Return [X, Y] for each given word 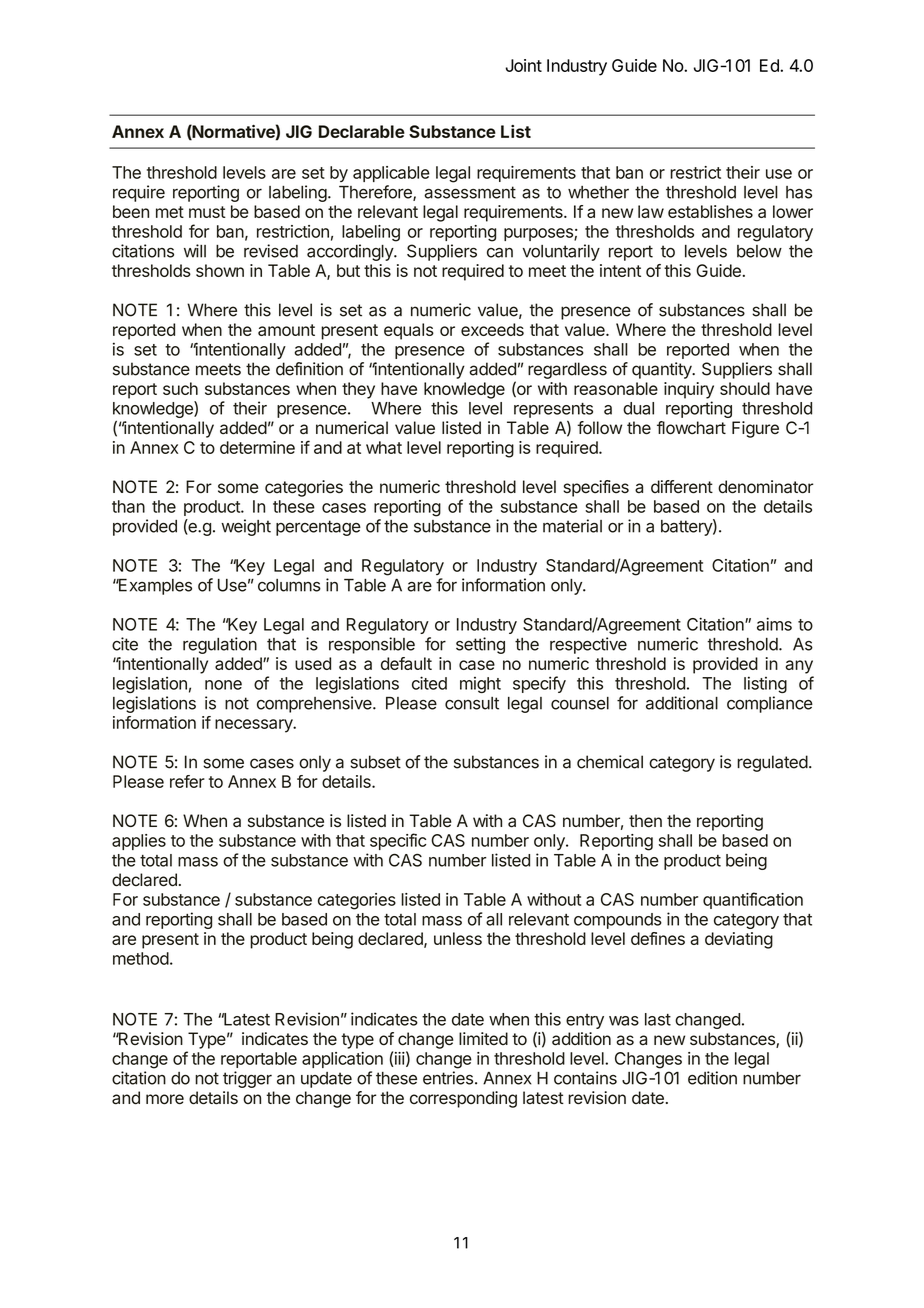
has [799, 192]
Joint [524, 65]
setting [480, 645]
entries [448, 1078]
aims [774, 624]
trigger [247, 1079]
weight [246, 527]
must [207, 212]
